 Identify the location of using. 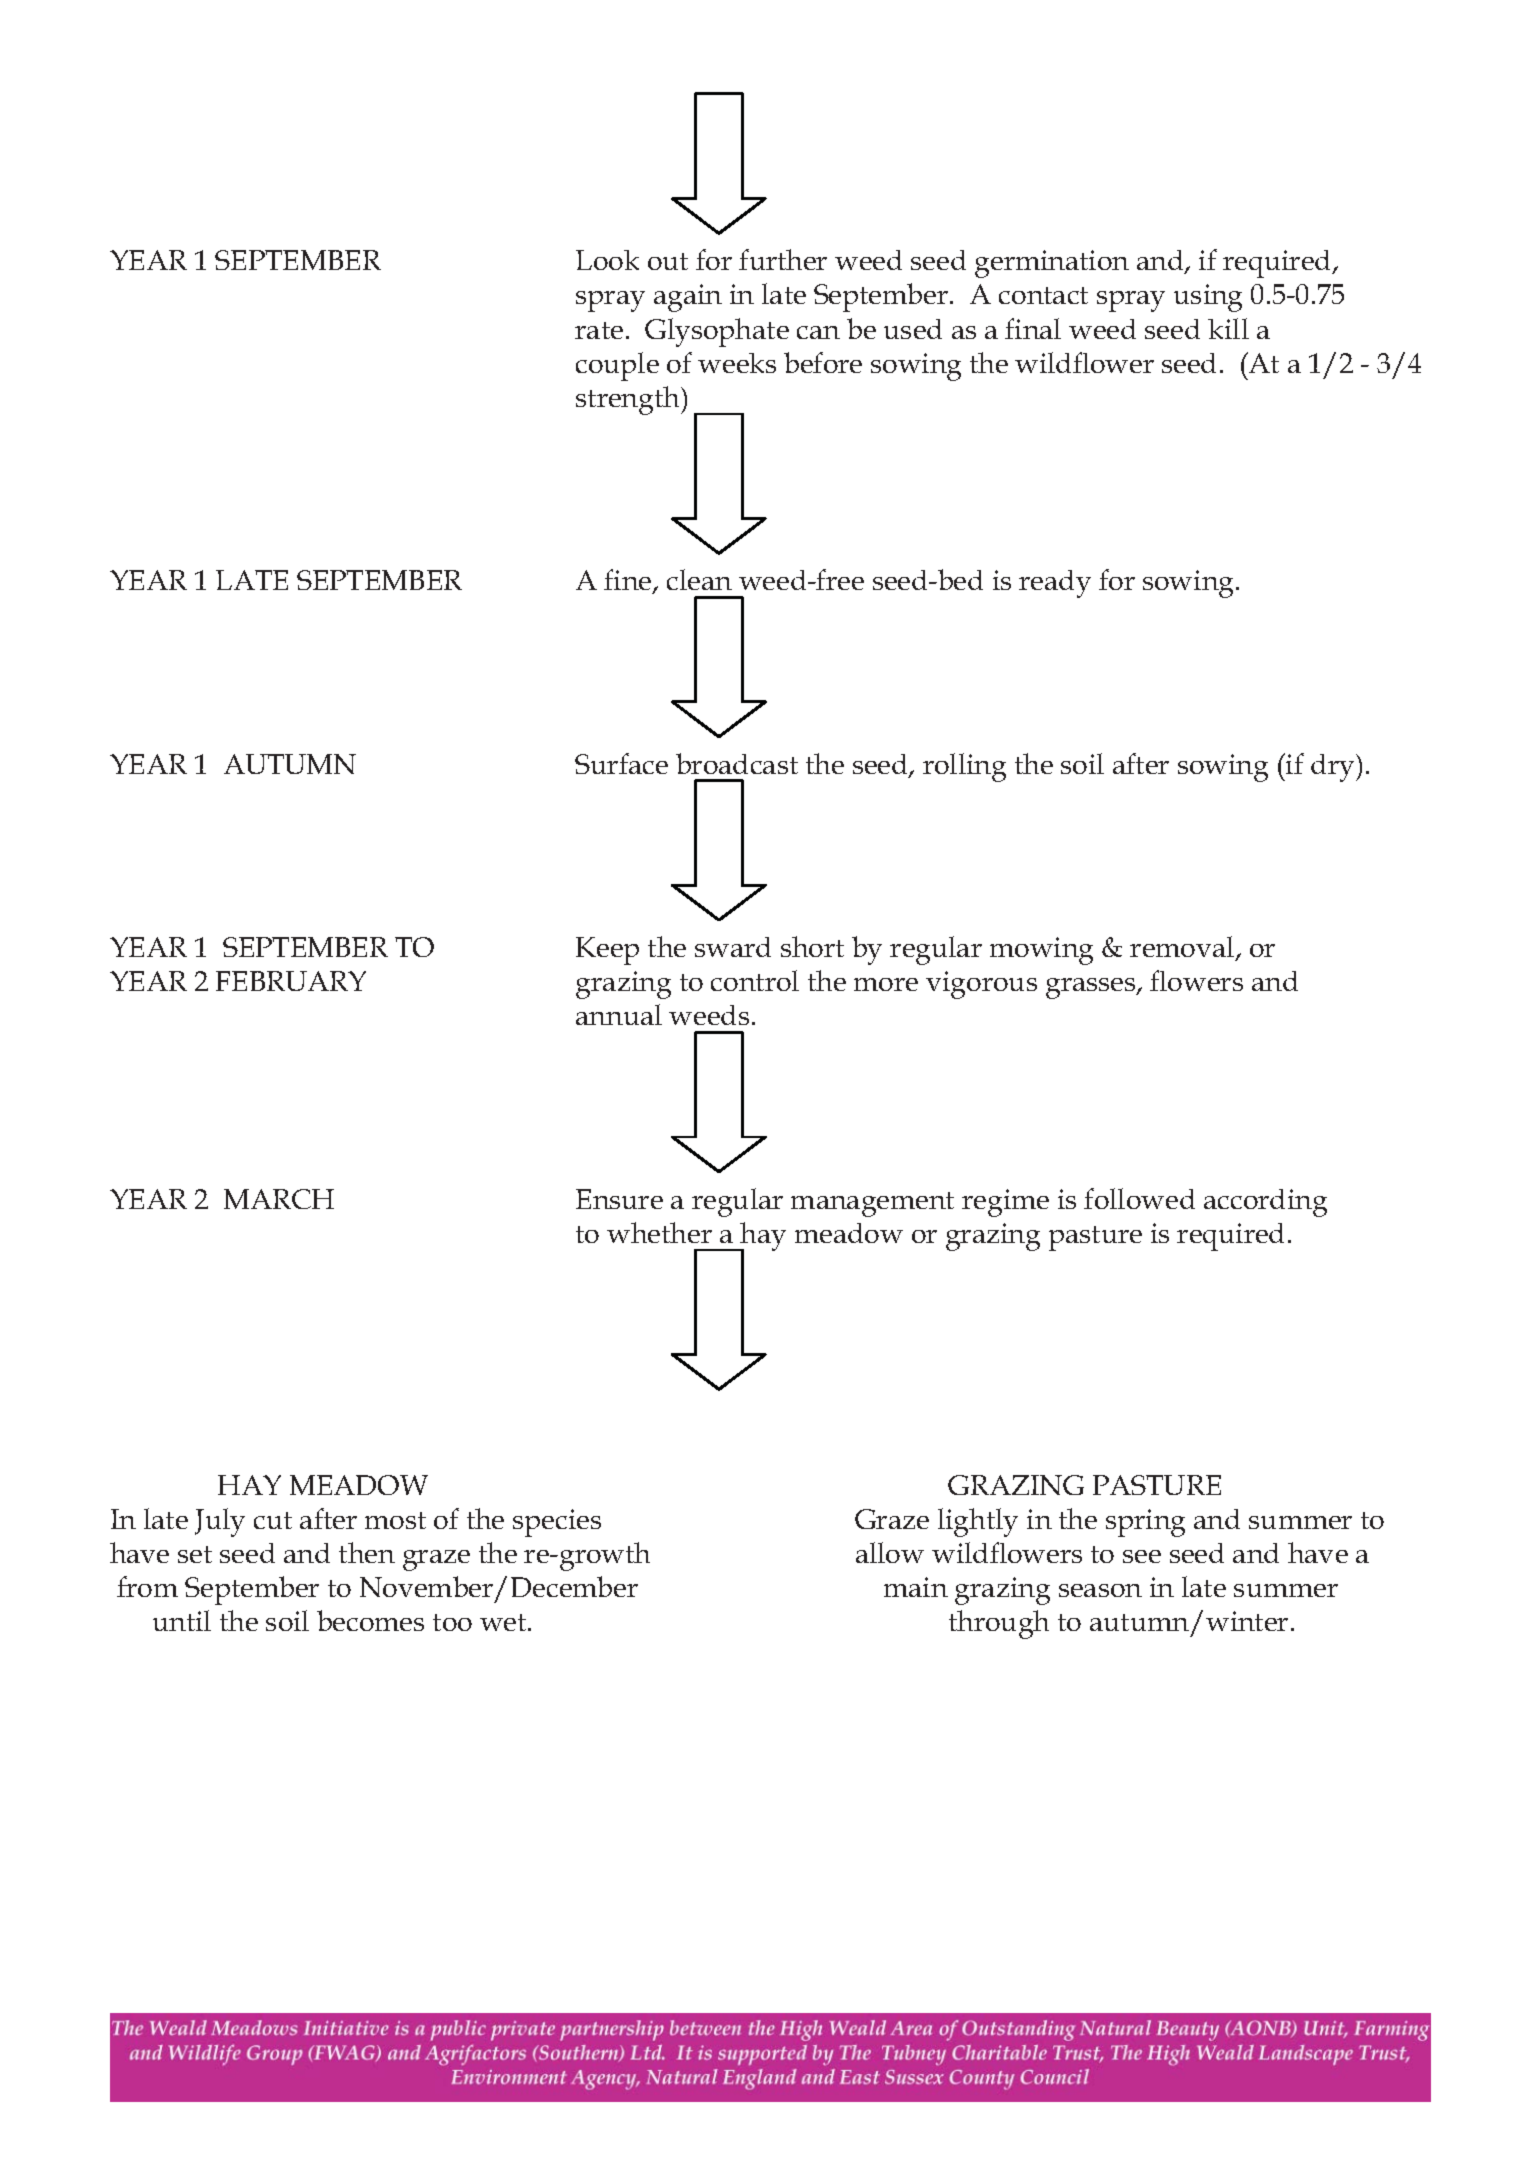
(1208, 298).
